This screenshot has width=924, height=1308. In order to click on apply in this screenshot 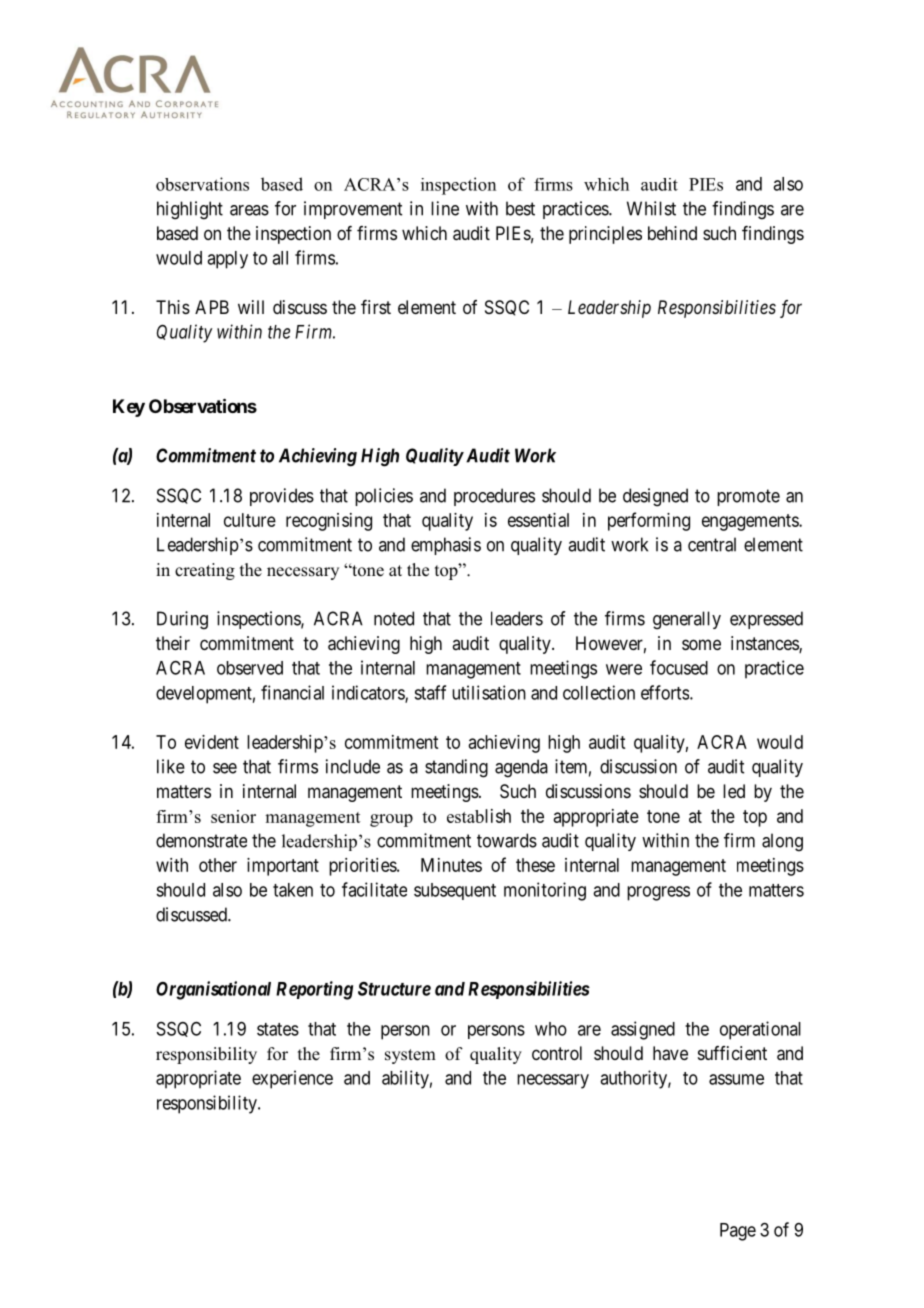, I will do `click(227, 260)`.
